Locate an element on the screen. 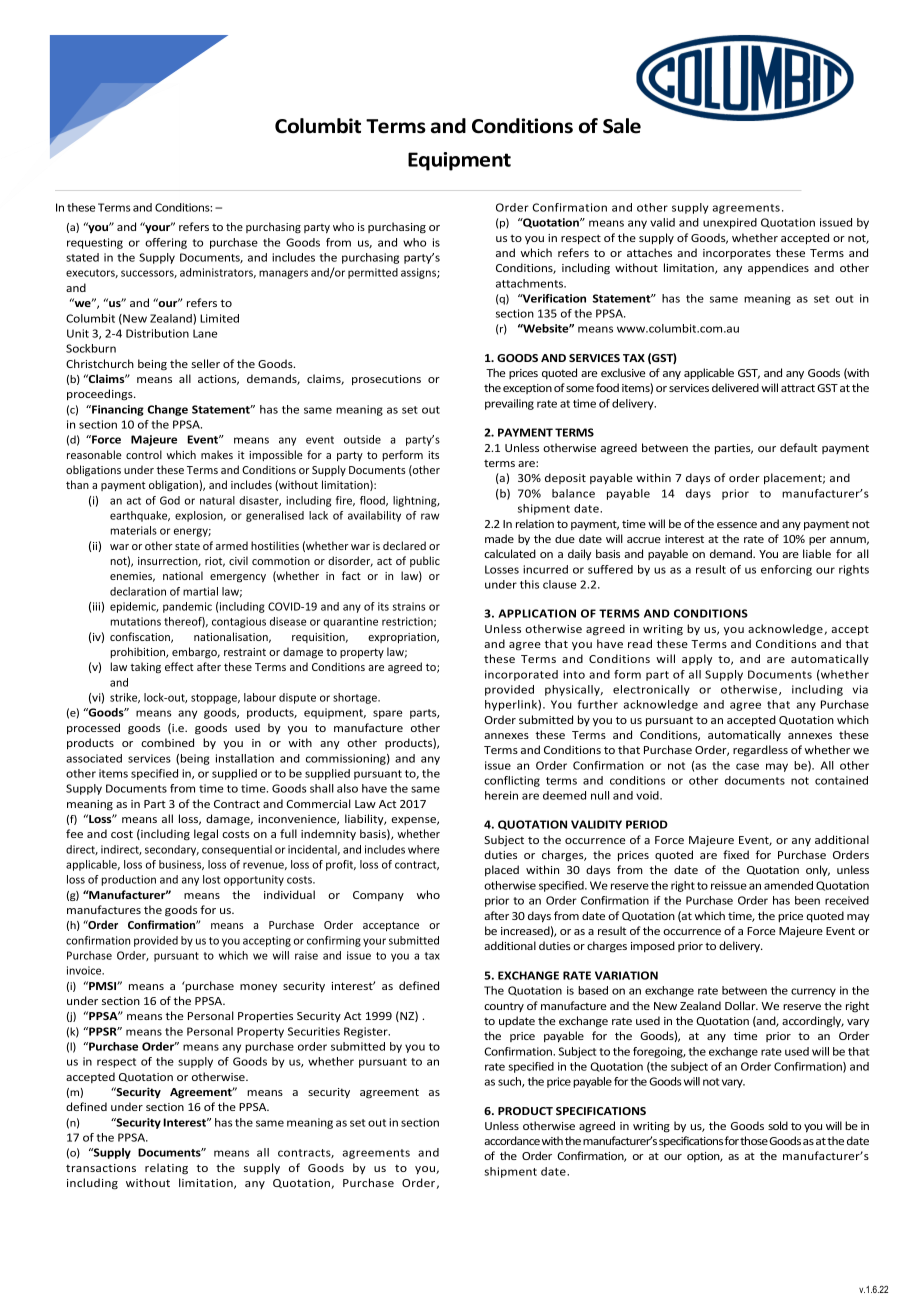  apply is located at coordinates (697, 659).
